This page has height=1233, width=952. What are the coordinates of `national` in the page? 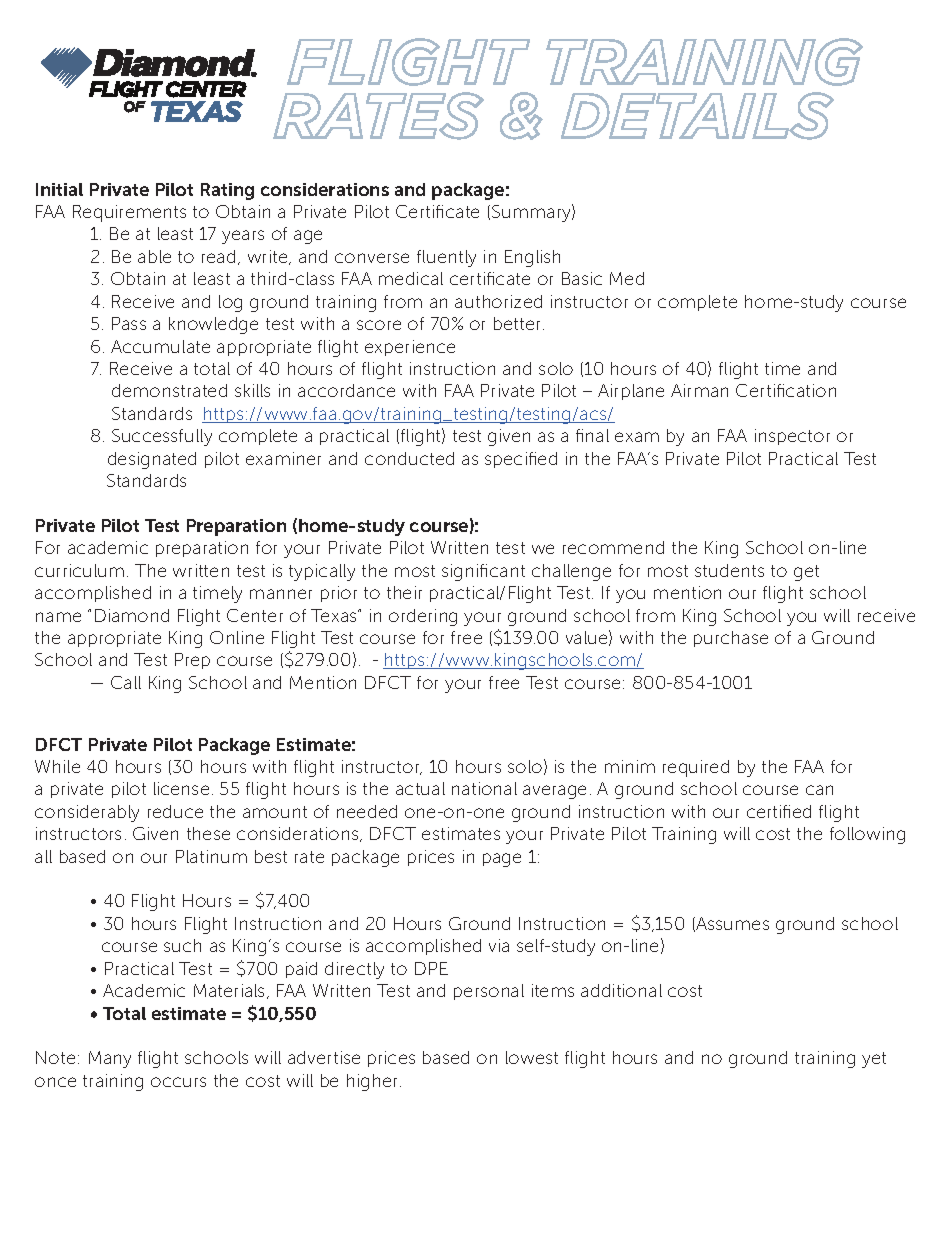 It's located at (484, 788).
